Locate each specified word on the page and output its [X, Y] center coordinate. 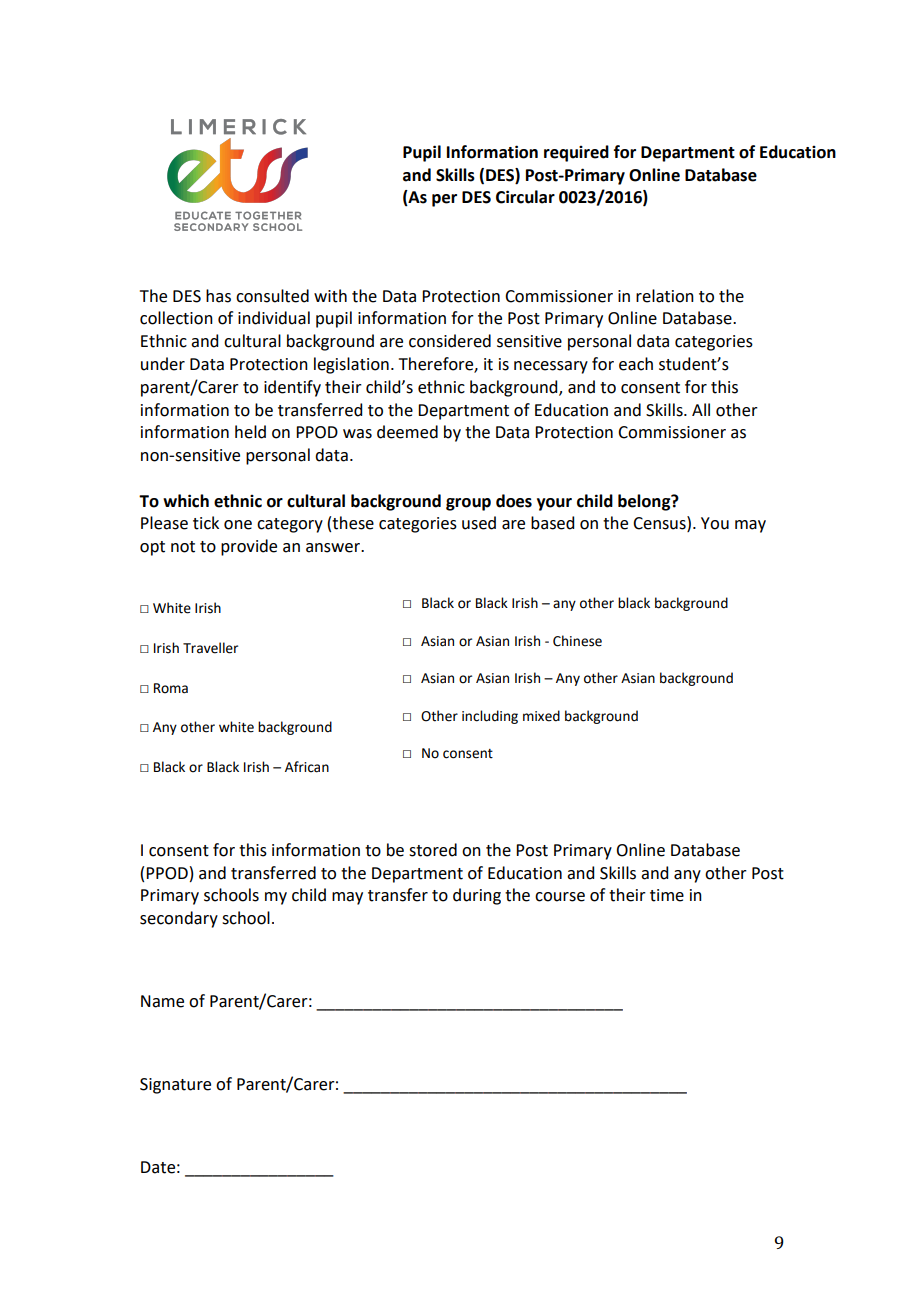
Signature [175, 1086]
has [218, 296]
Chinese [577, 641]
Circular [525, 197]
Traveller [210, 648]
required [576, 153]
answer [334, 548]
